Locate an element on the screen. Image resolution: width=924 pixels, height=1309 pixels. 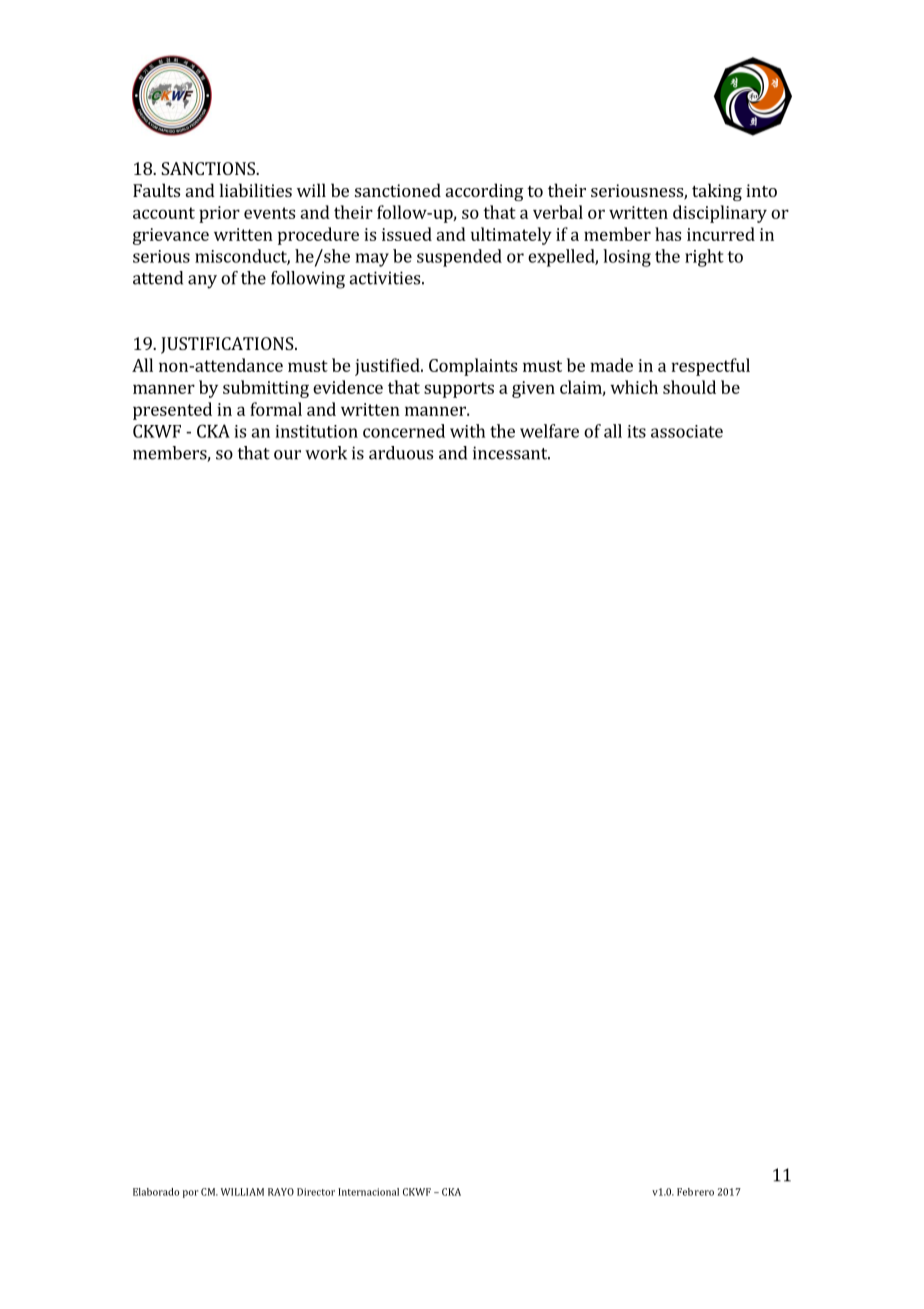
associate is located at coordinates (687, 431).
